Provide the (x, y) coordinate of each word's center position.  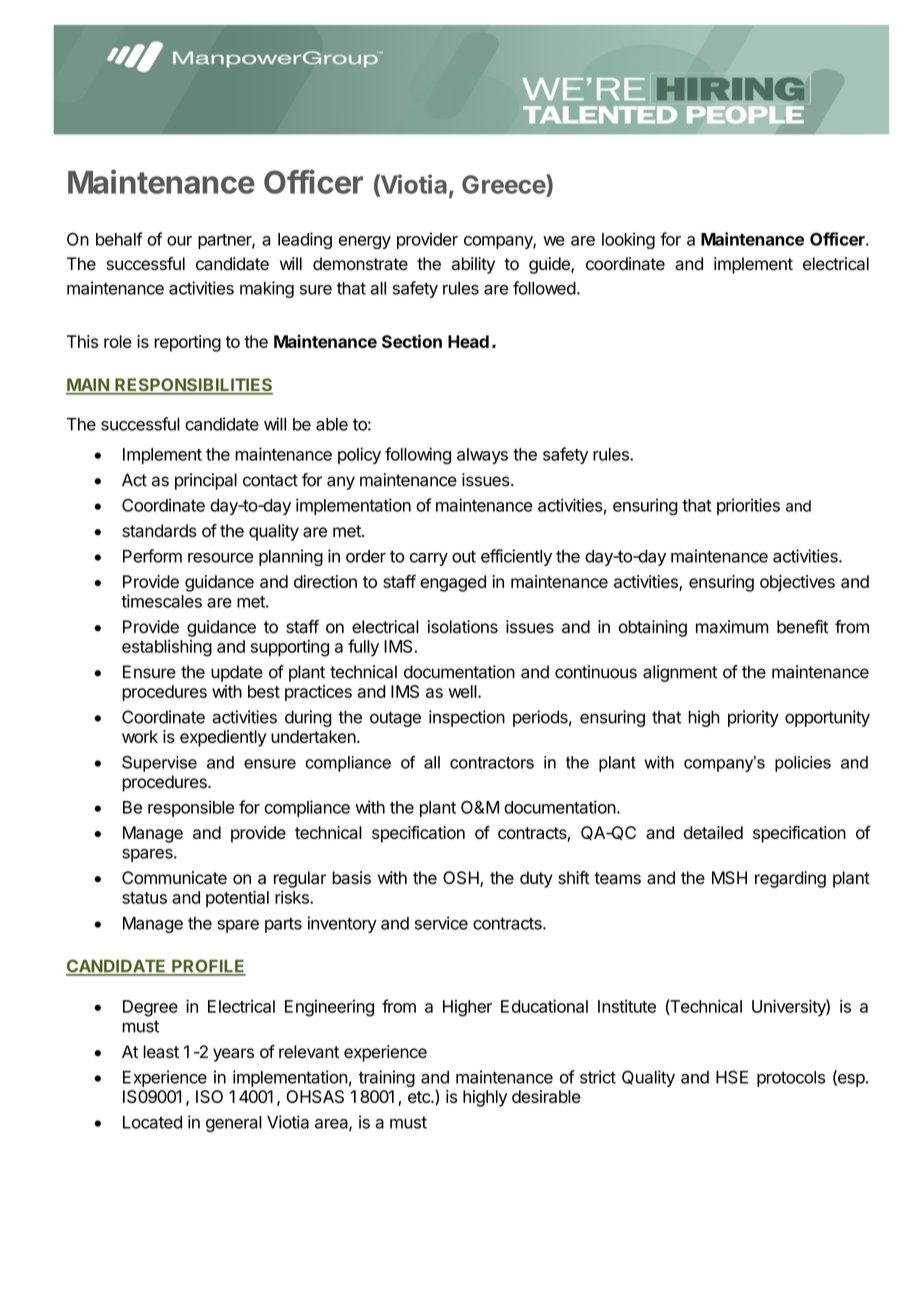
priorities (748, 506)
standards (159, 531)
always (482, 456)
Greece (504, 184)
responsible (191, 808)
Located (152, 1122)
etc (420, 1097)
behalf (119, 239)
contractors (492, 762)
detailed (713, 832)
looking (628, 240)
